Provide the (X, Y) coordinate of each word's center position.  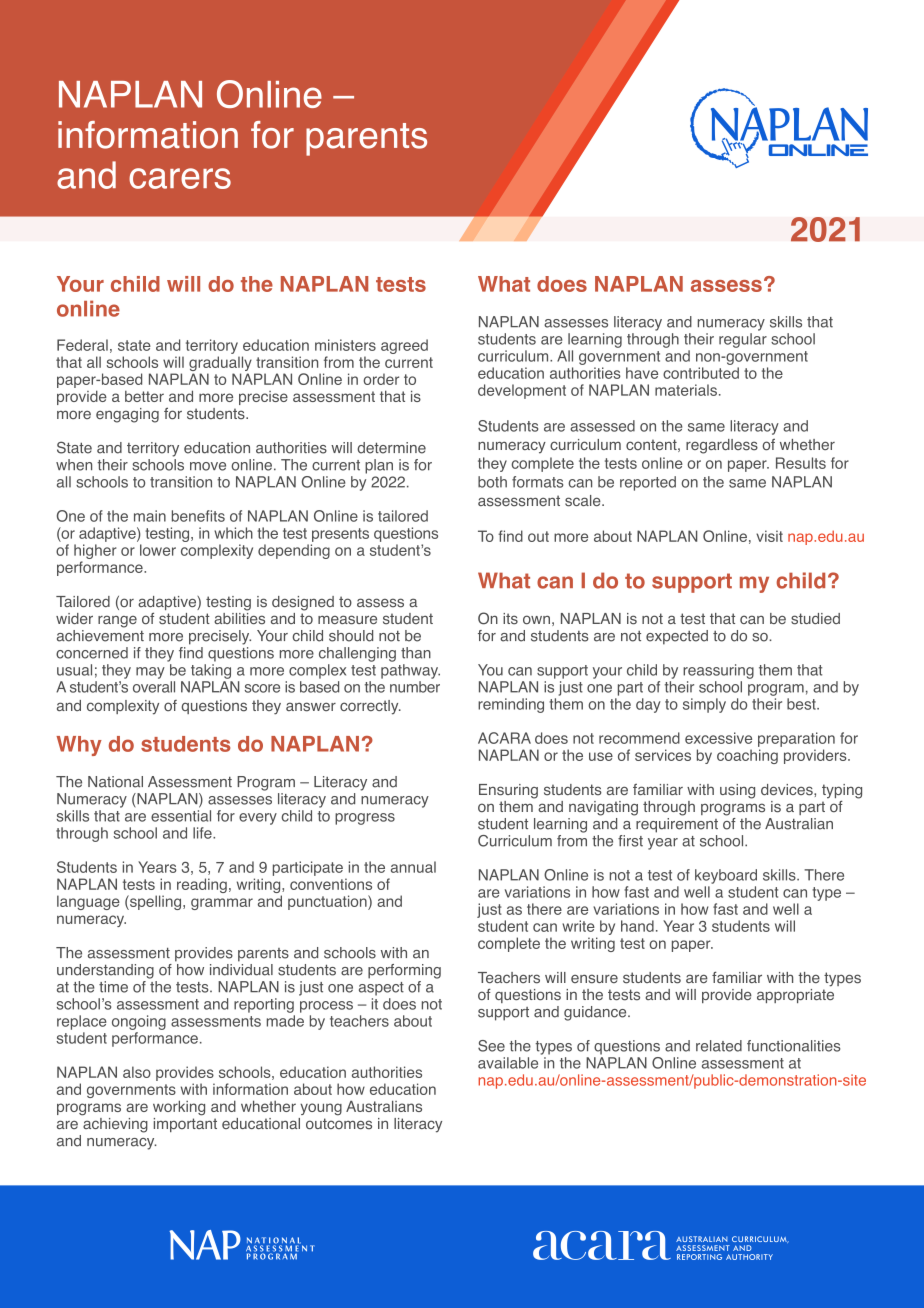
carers (180, 178)
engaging (127, 415)
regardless (722, 446)
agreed (404, 346)
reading (202, 885)
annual (413, 867)
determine (391, 448)
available (508, 1063)
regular (743, 340)
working (179, 1108)
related (719, 1046)
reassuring (718, 671)
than (416, 653)
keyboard (726, 876)
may (150, 673)
